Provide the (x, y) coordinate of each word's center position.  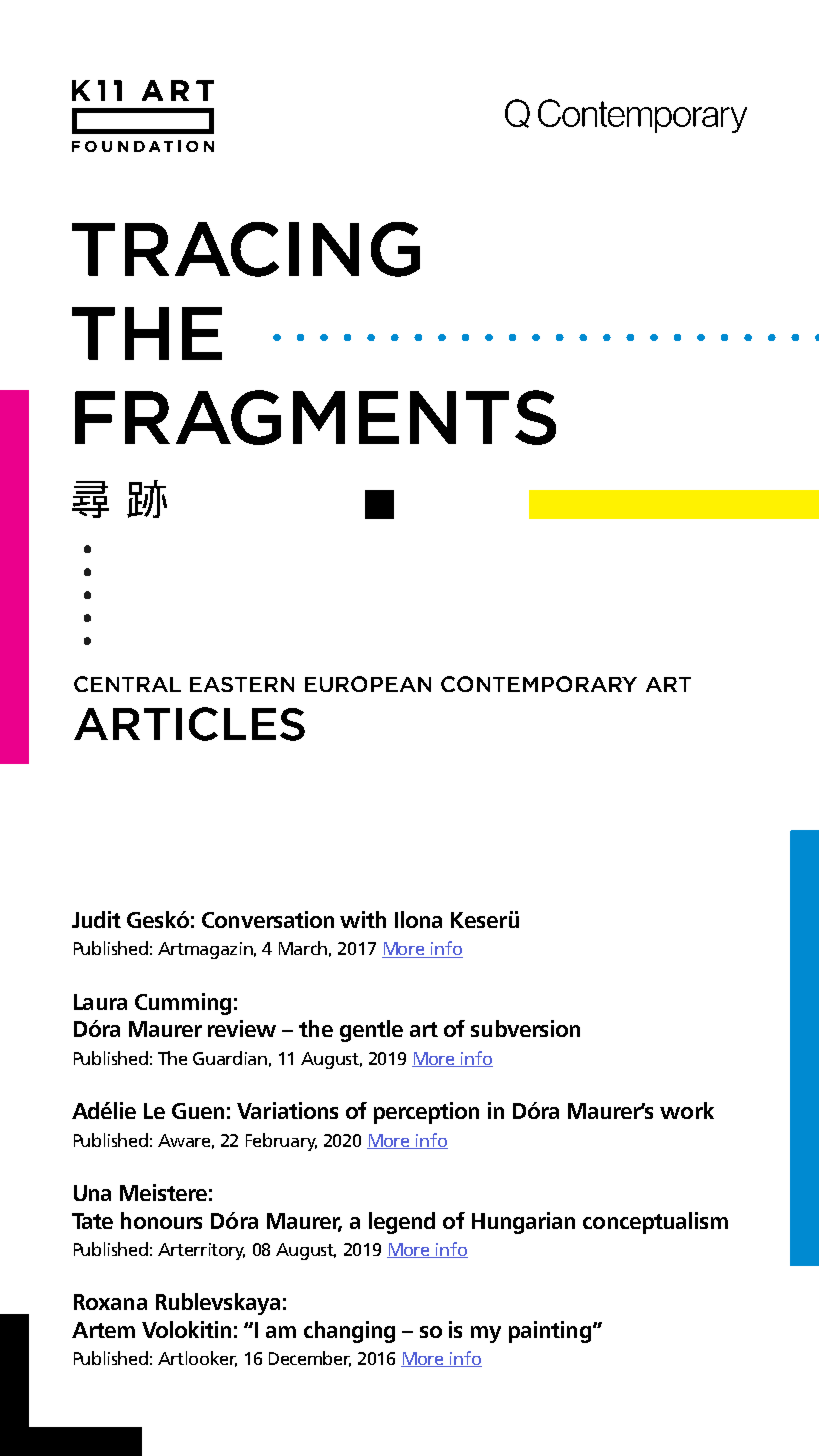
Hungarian (523, 1223)
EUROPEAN (368, 684)
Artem (103, 1330)
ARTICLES (189, 724)
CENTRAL (127, 684)
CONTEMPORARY (539, 684)
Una (92, 1193)
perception (426, 1113)
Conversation (268, 919)
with (363, 919)
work (687, 1110)
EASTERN (242, 684)
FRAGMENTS (315, 417)
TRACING (246, 249)
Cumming (183, 1004)
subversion (525, 1028)
